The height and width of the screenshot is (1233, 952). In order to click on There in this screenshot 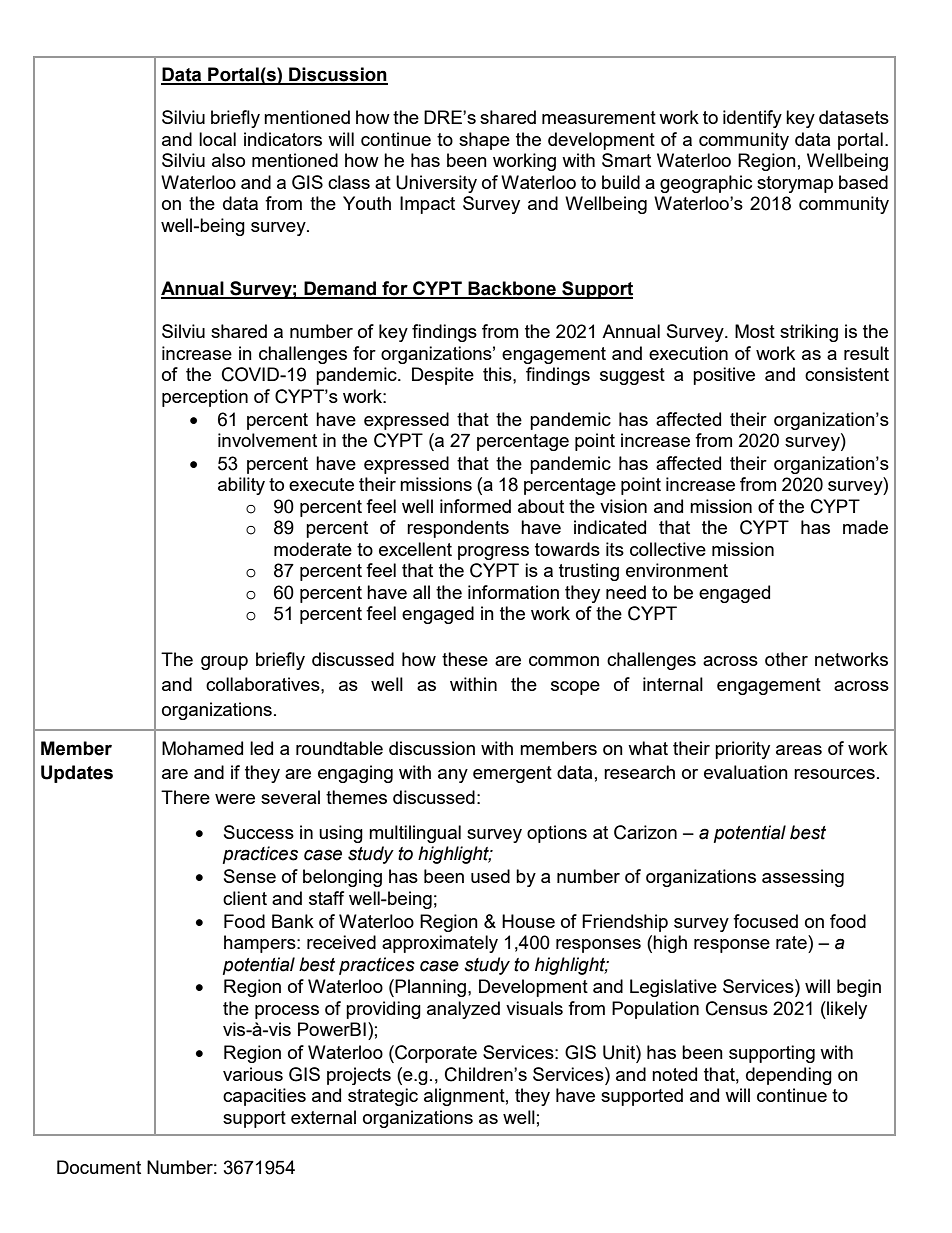, I will do `click(185, 797)`.
